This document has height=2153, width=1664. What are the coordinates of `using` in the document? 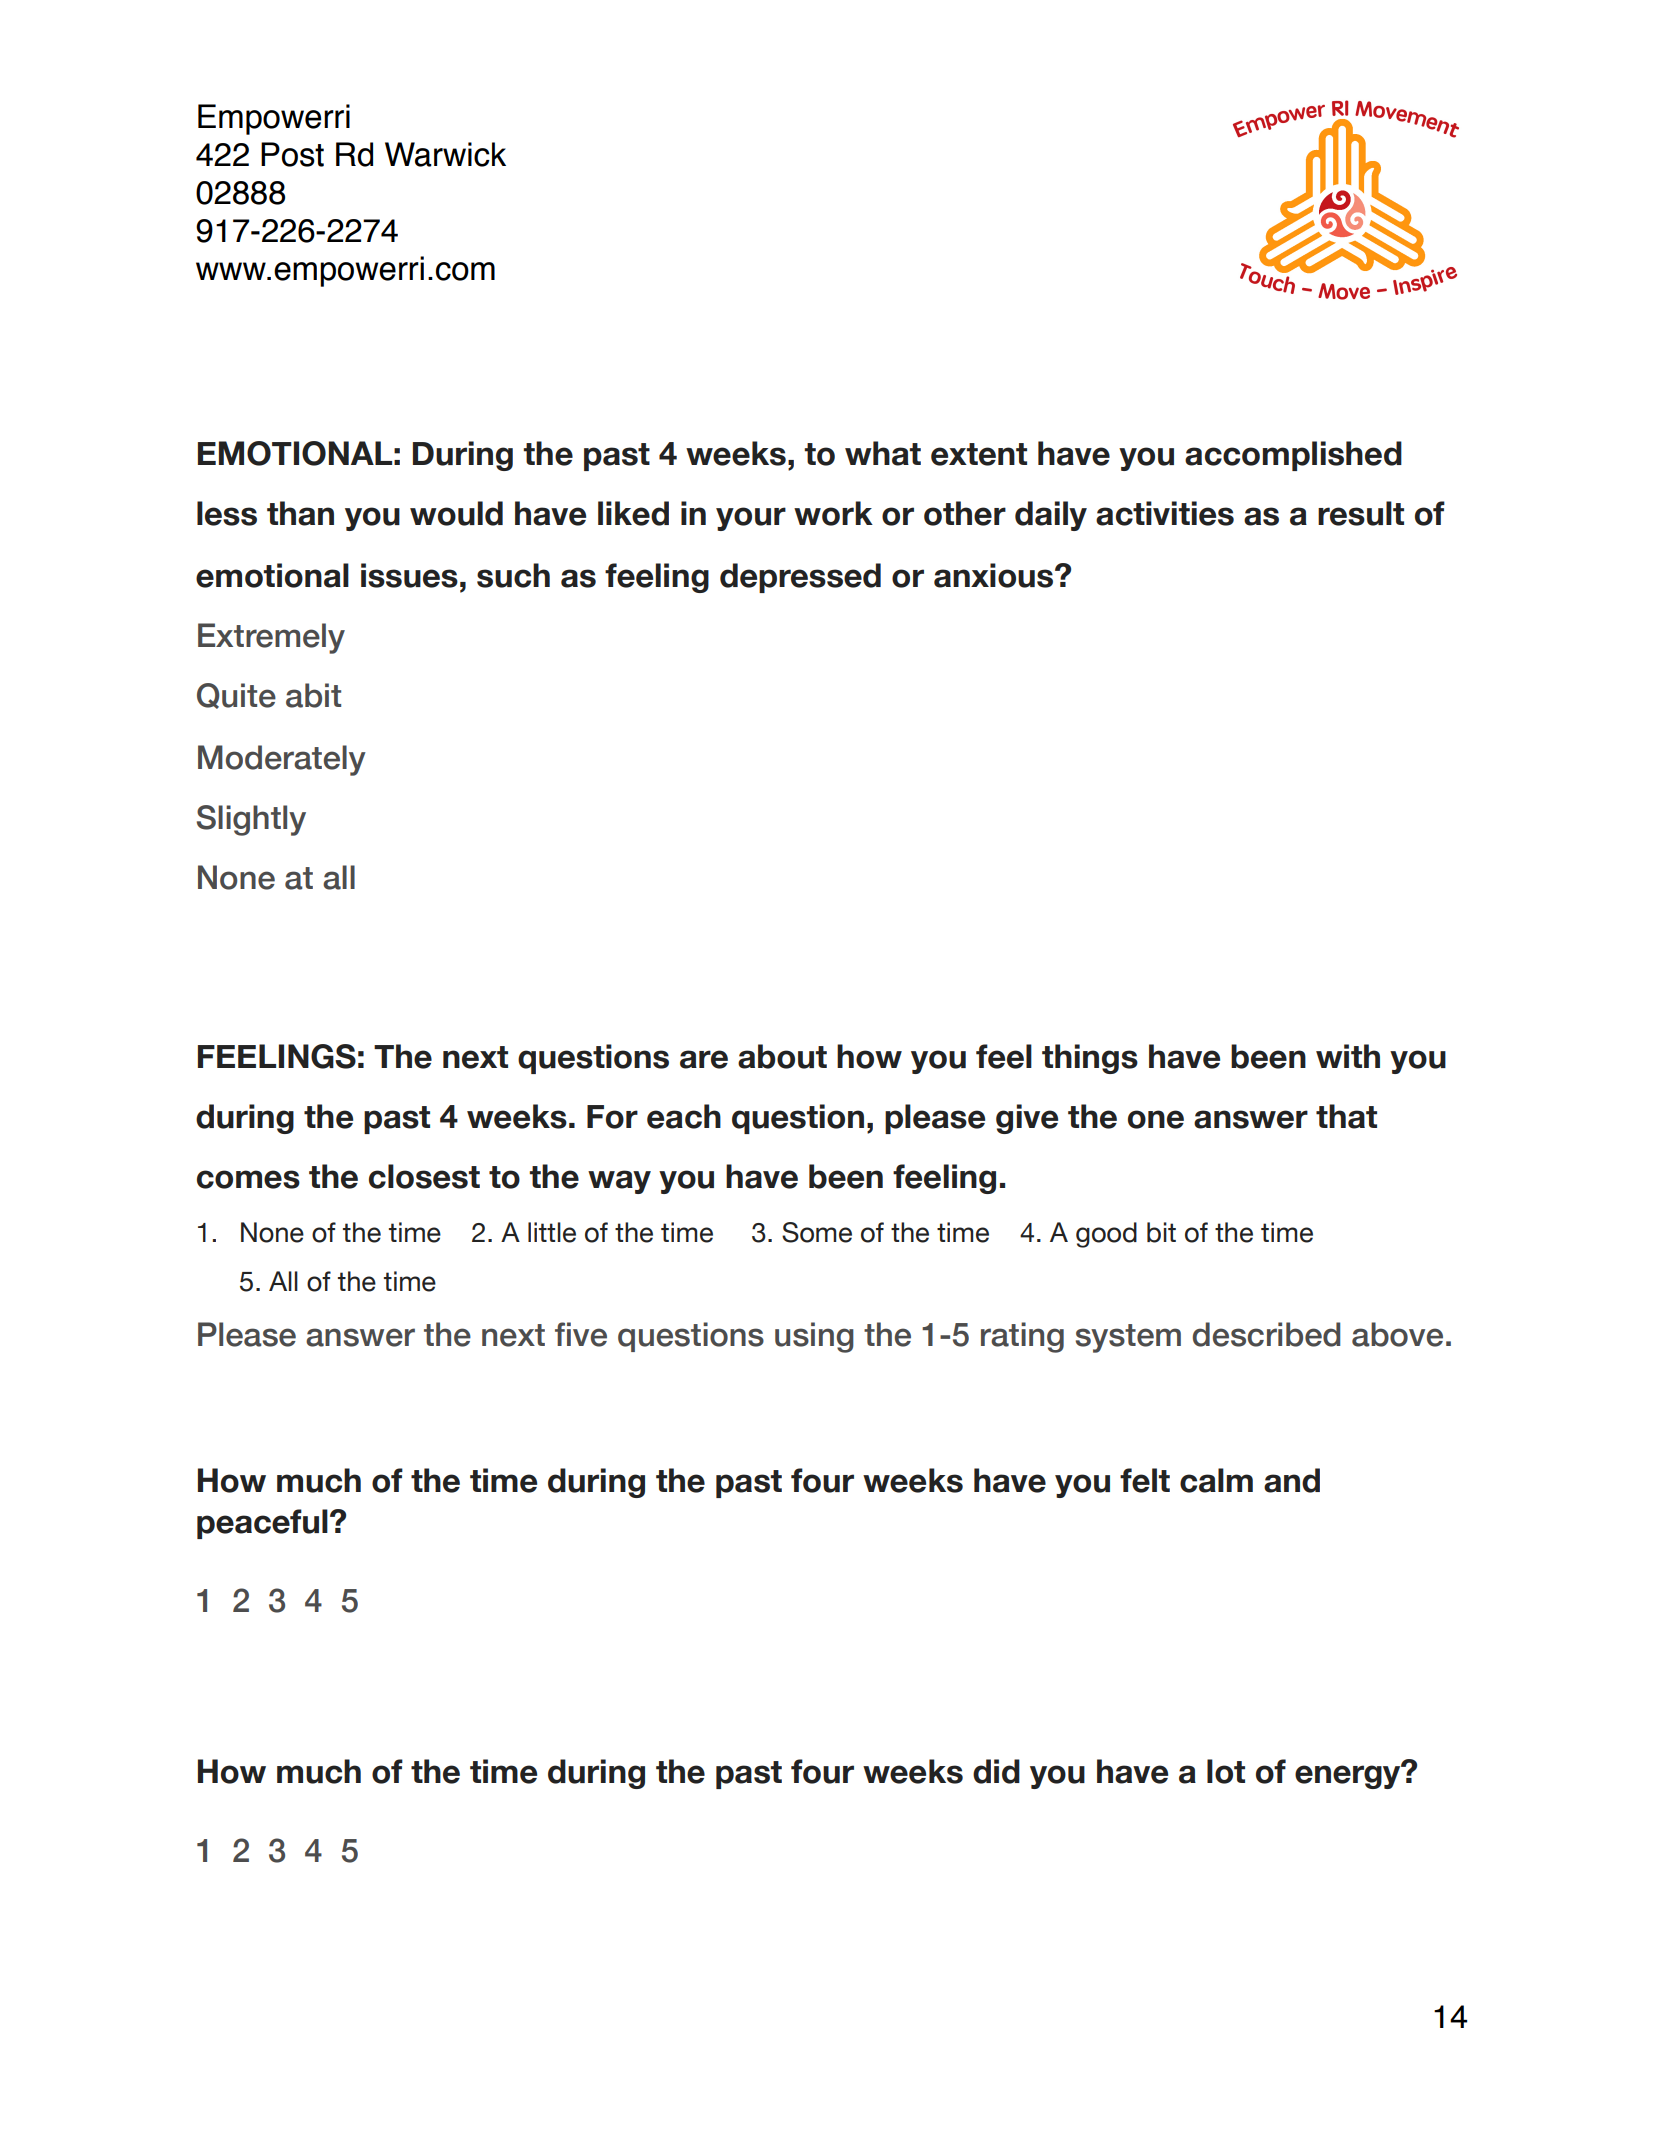 It's located at (814, 1337).
